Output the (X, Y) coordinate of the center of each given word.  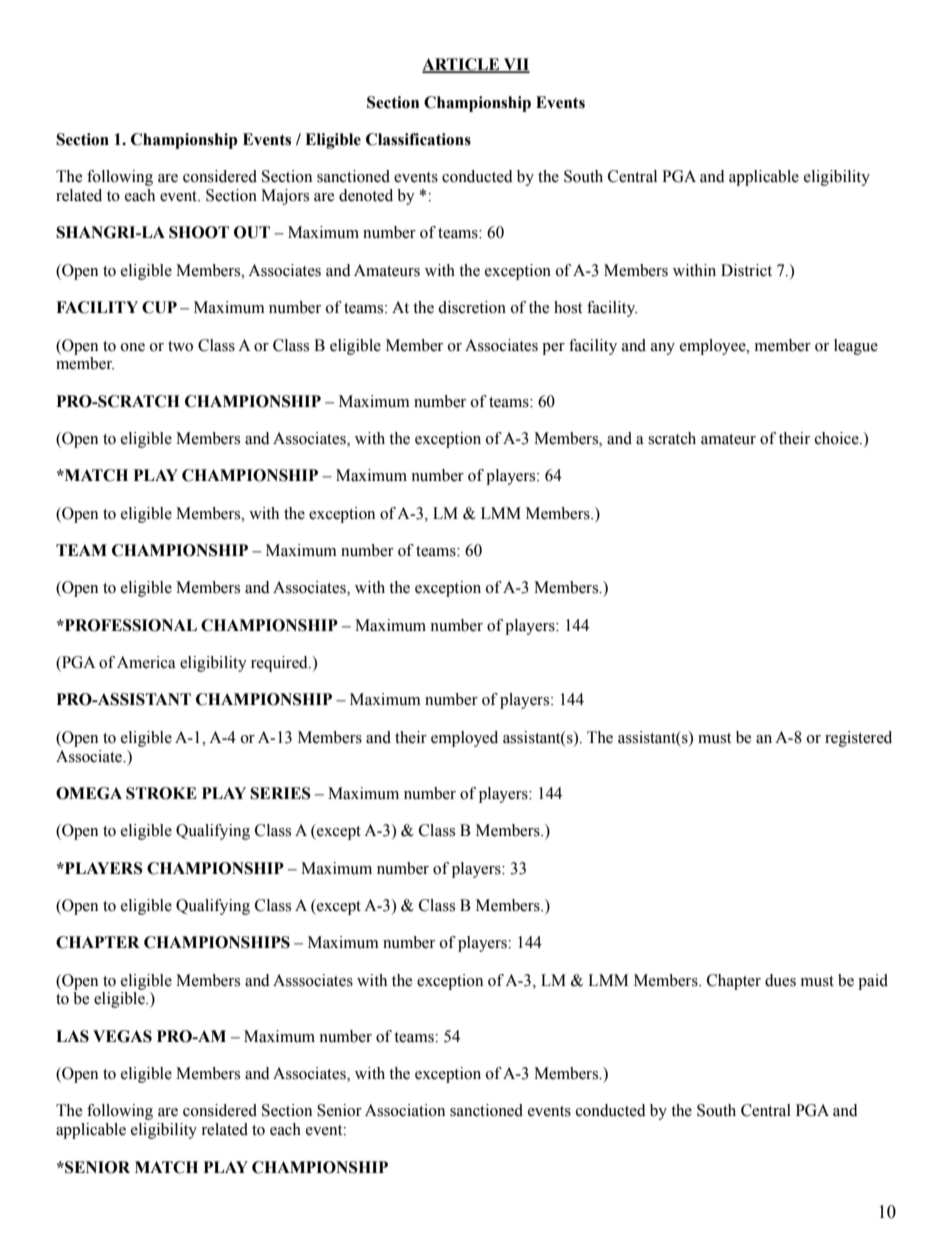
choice (838, 438)
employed (464, 739)
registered (858, 739)
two (180, 346)
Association (405, 1110)
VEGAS (122, 1036)
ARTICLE (462, 65)
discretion (472, 307)
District (746, 270)
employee (714, 347)
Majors (285, 197)
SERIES (280, 793)
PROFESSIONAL (130, 625)
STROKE (161, 793)
